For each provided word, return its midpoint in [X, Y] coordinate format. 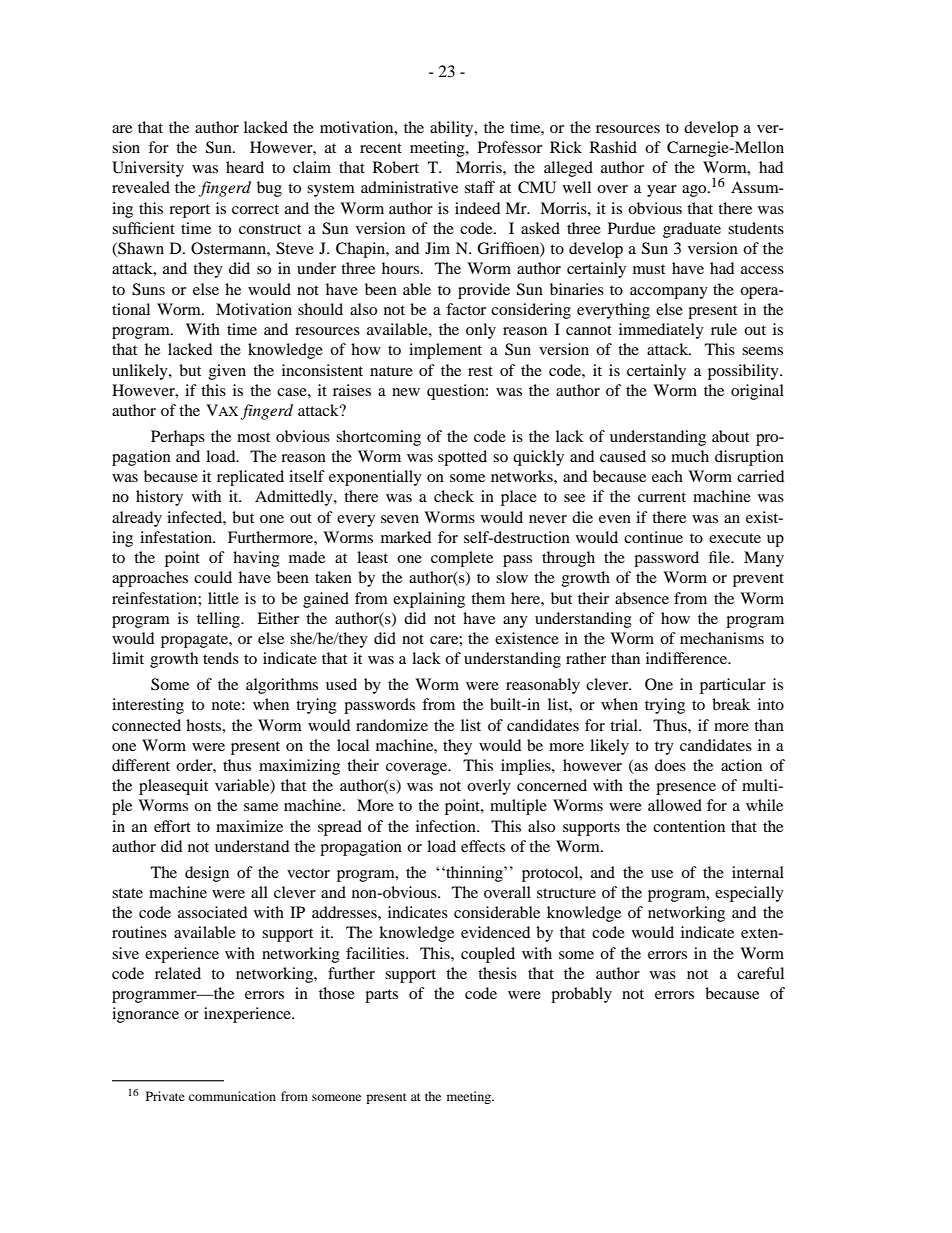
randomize [392, 725]
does [670, 765]
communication [232, 1096]
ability [453, 129]
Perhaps [178, 438]
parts [381, 996]
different [141, 765]
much [690, 456]
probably [581, 995]
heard [245, 167]
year [662, 191]
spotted [462, 458]
